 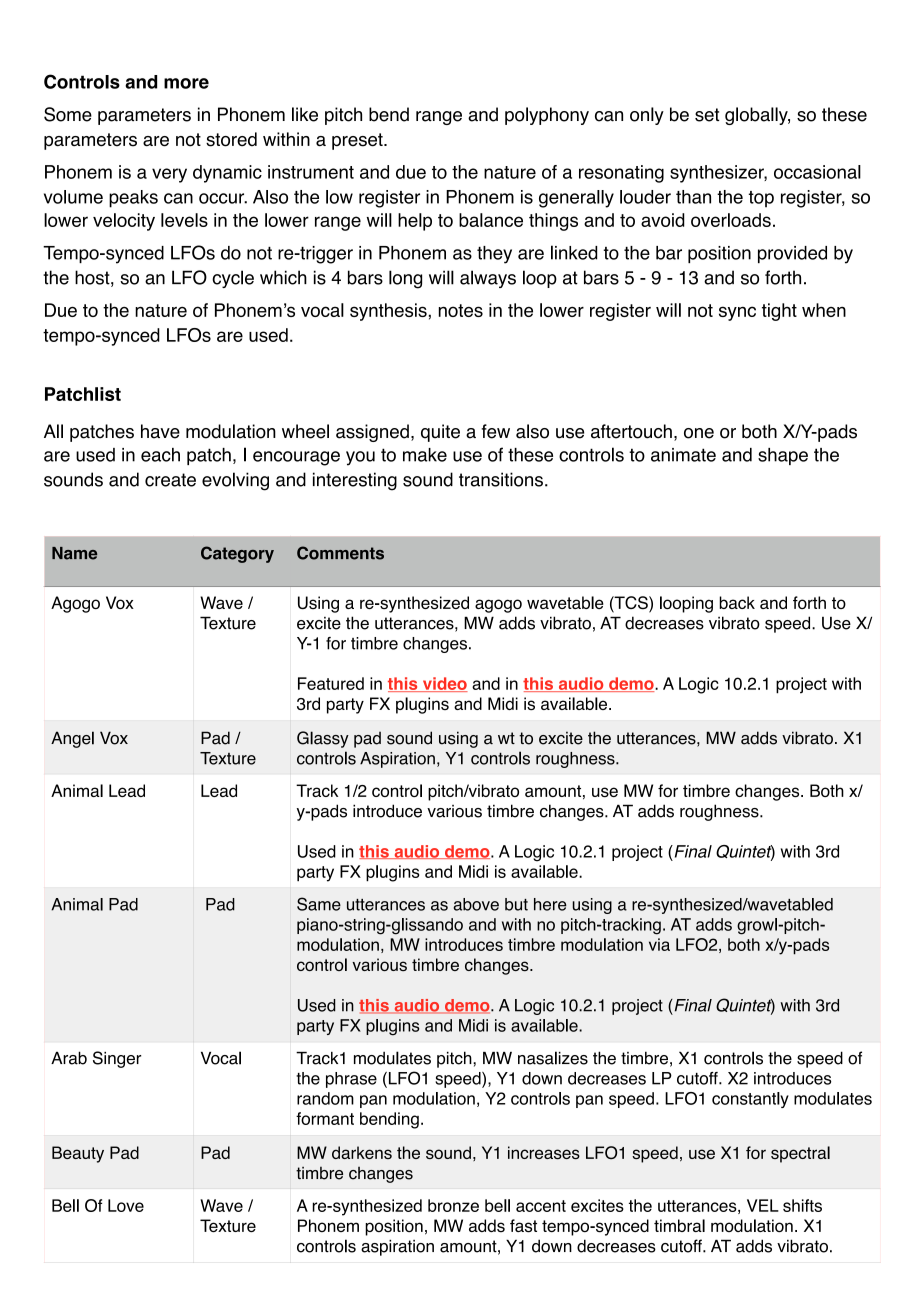 What do you see at coordinates (358, 141) in the screenshot?
I see `preset` at bounding box center [358, 141].
